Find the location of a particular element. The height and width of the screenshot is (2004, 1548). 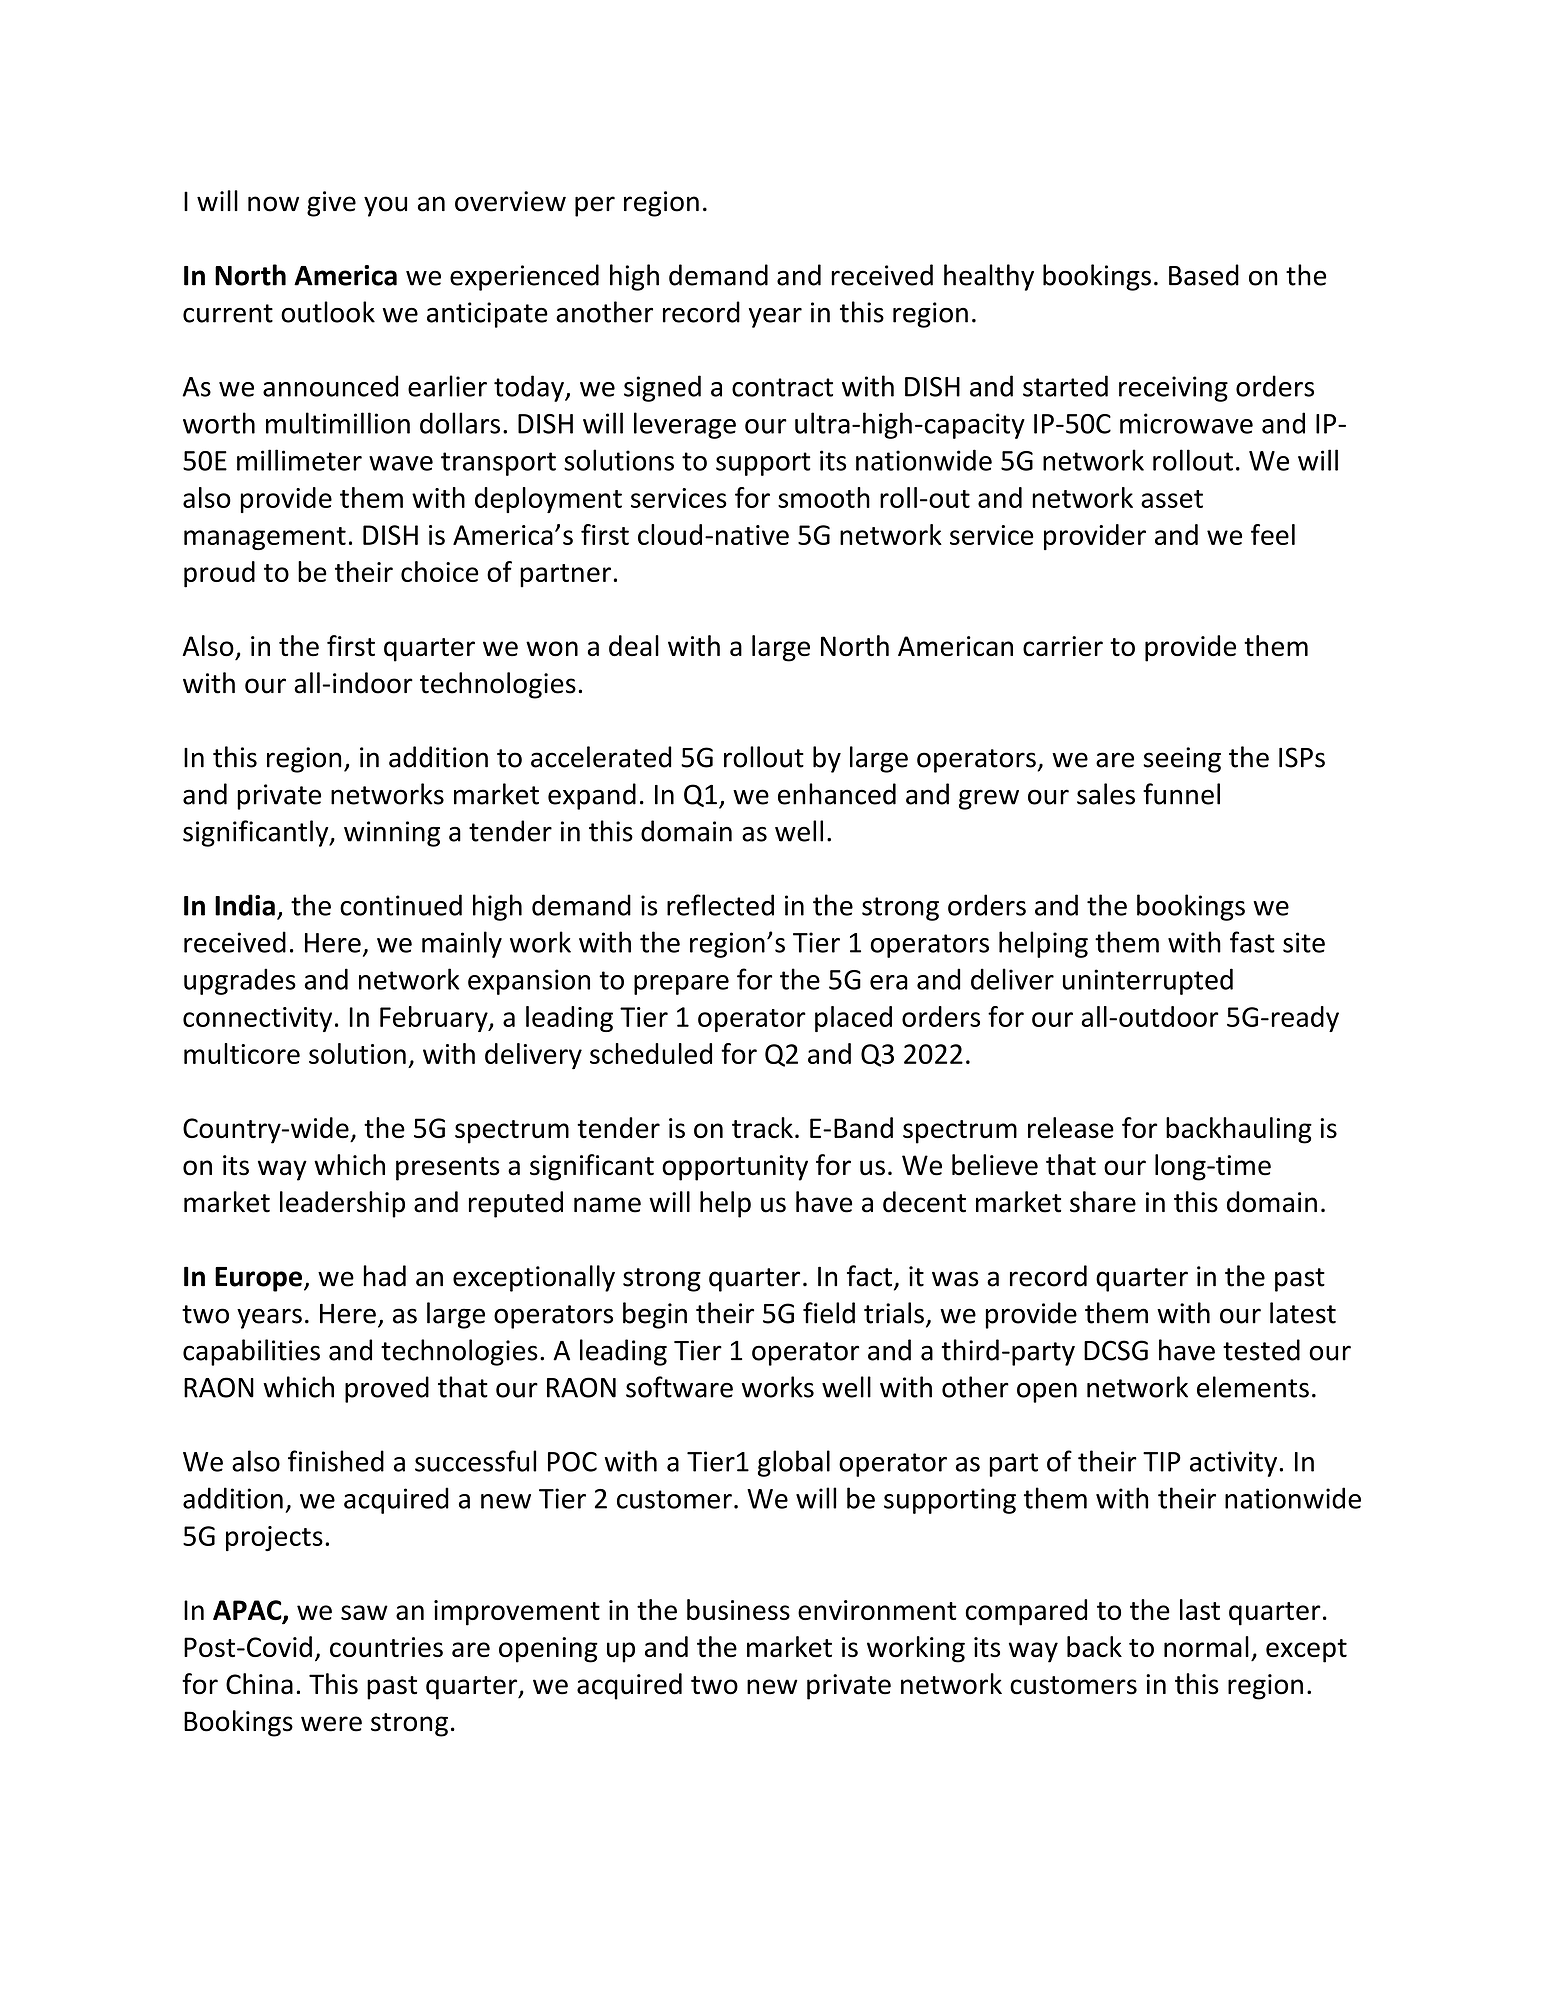

business is located at coordinates (738, 1609).
